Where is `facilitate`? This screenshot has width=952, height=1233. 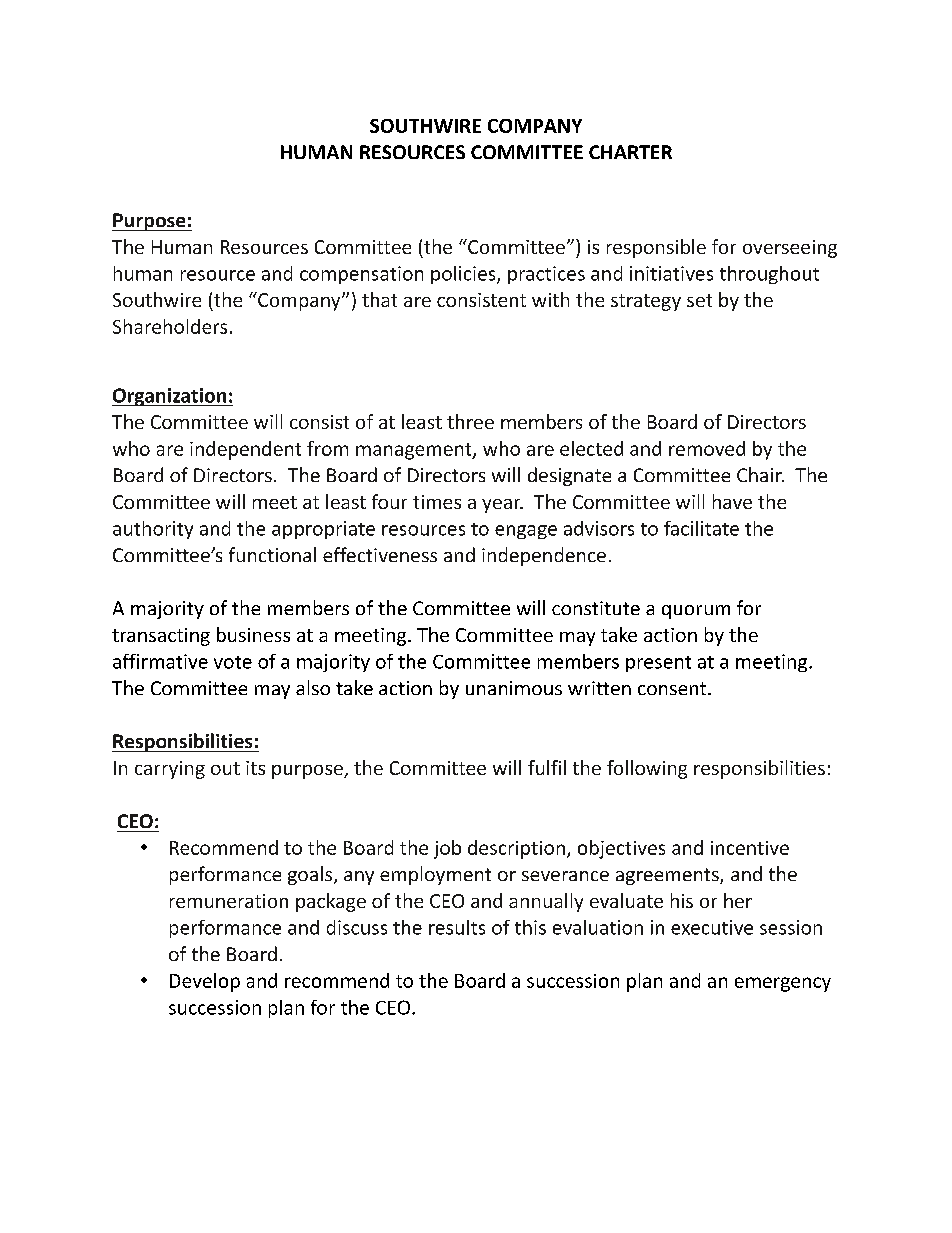 facilitate is located at coordinates (701, 528).
